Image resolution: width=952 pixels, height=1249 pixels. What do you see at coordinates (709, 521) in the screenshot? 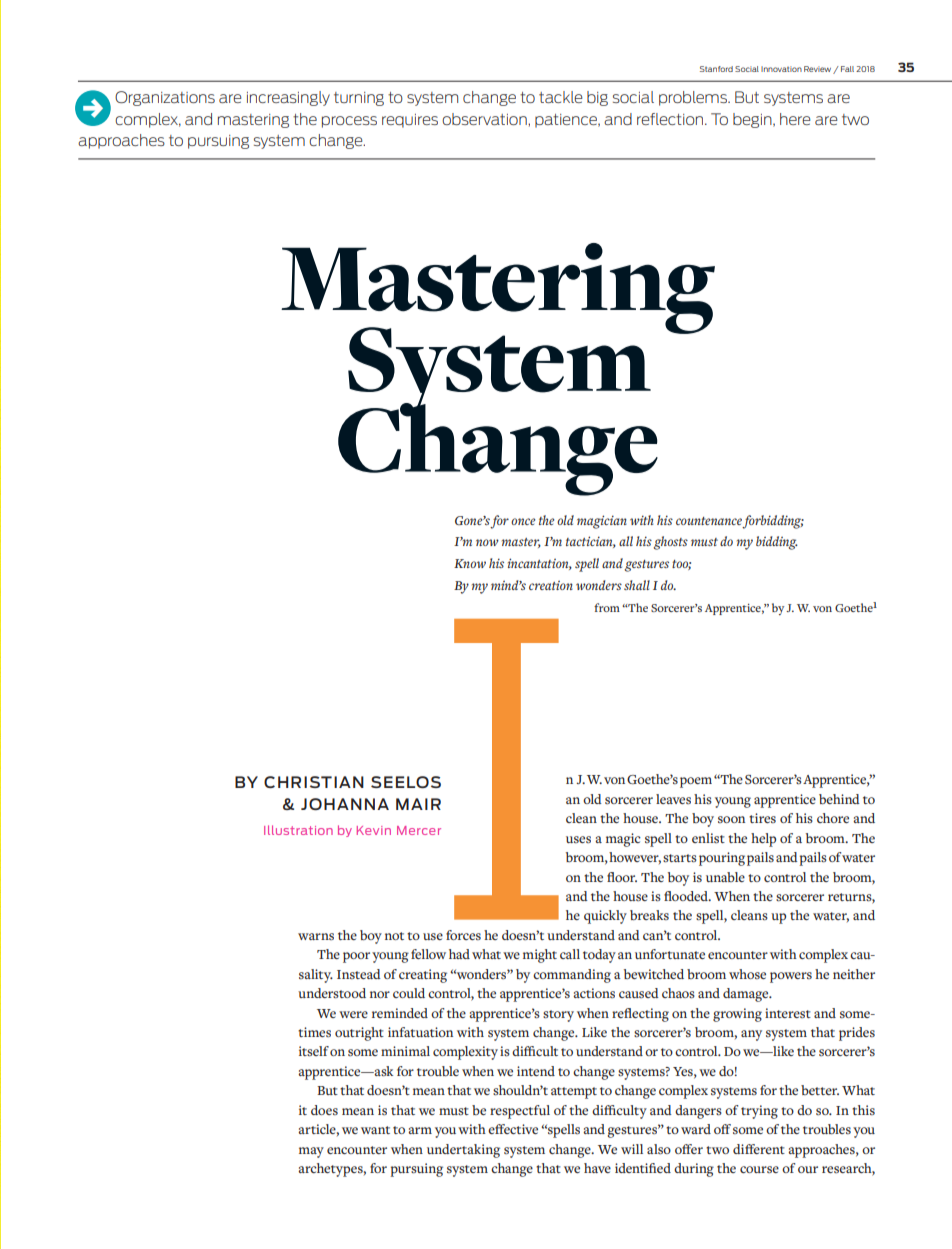
I see `countenance` at bounding box center [709, 521].
